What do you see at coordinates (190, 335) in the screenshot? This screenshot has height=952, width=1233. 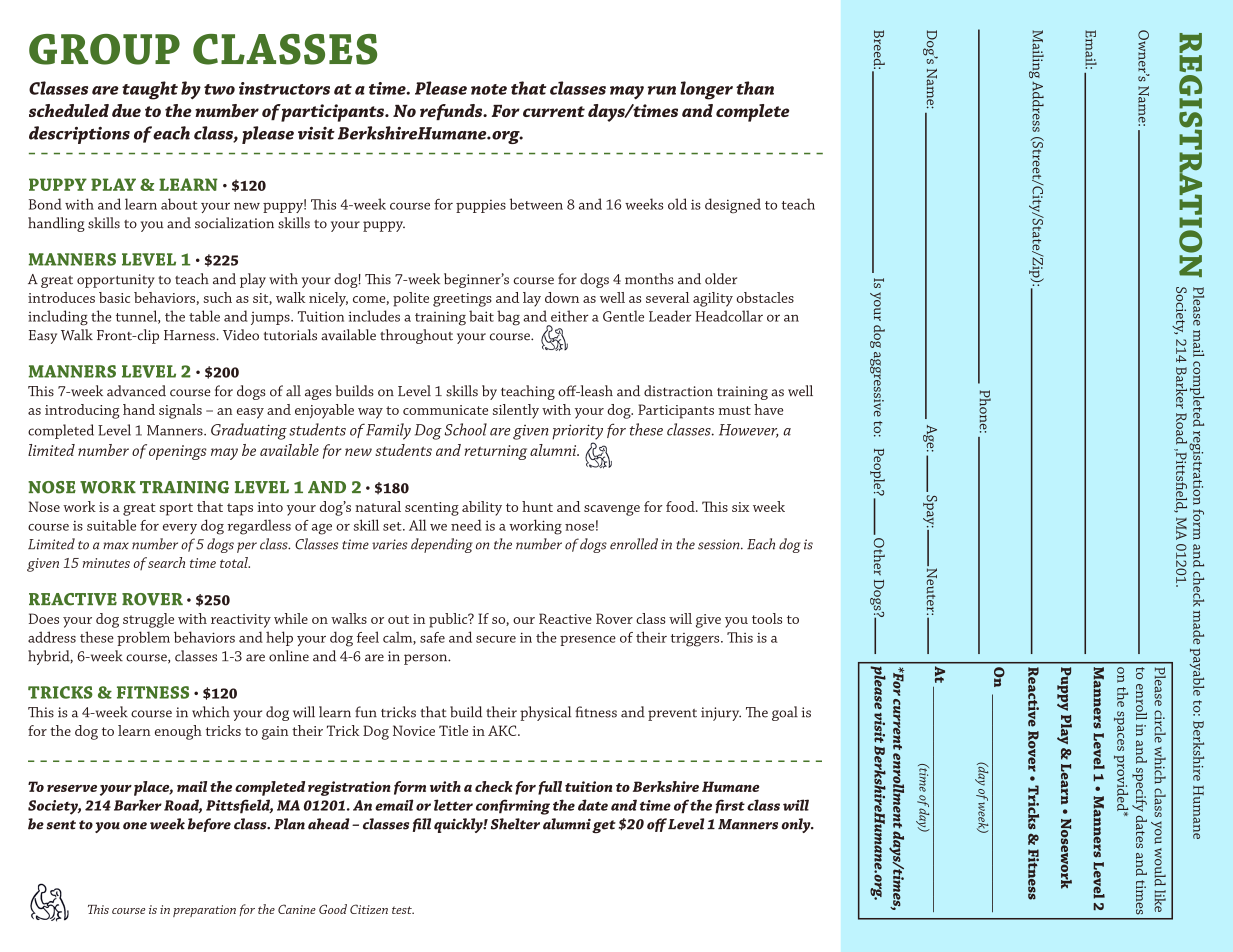 I see `Harness` at bounding box center [190, 335].
